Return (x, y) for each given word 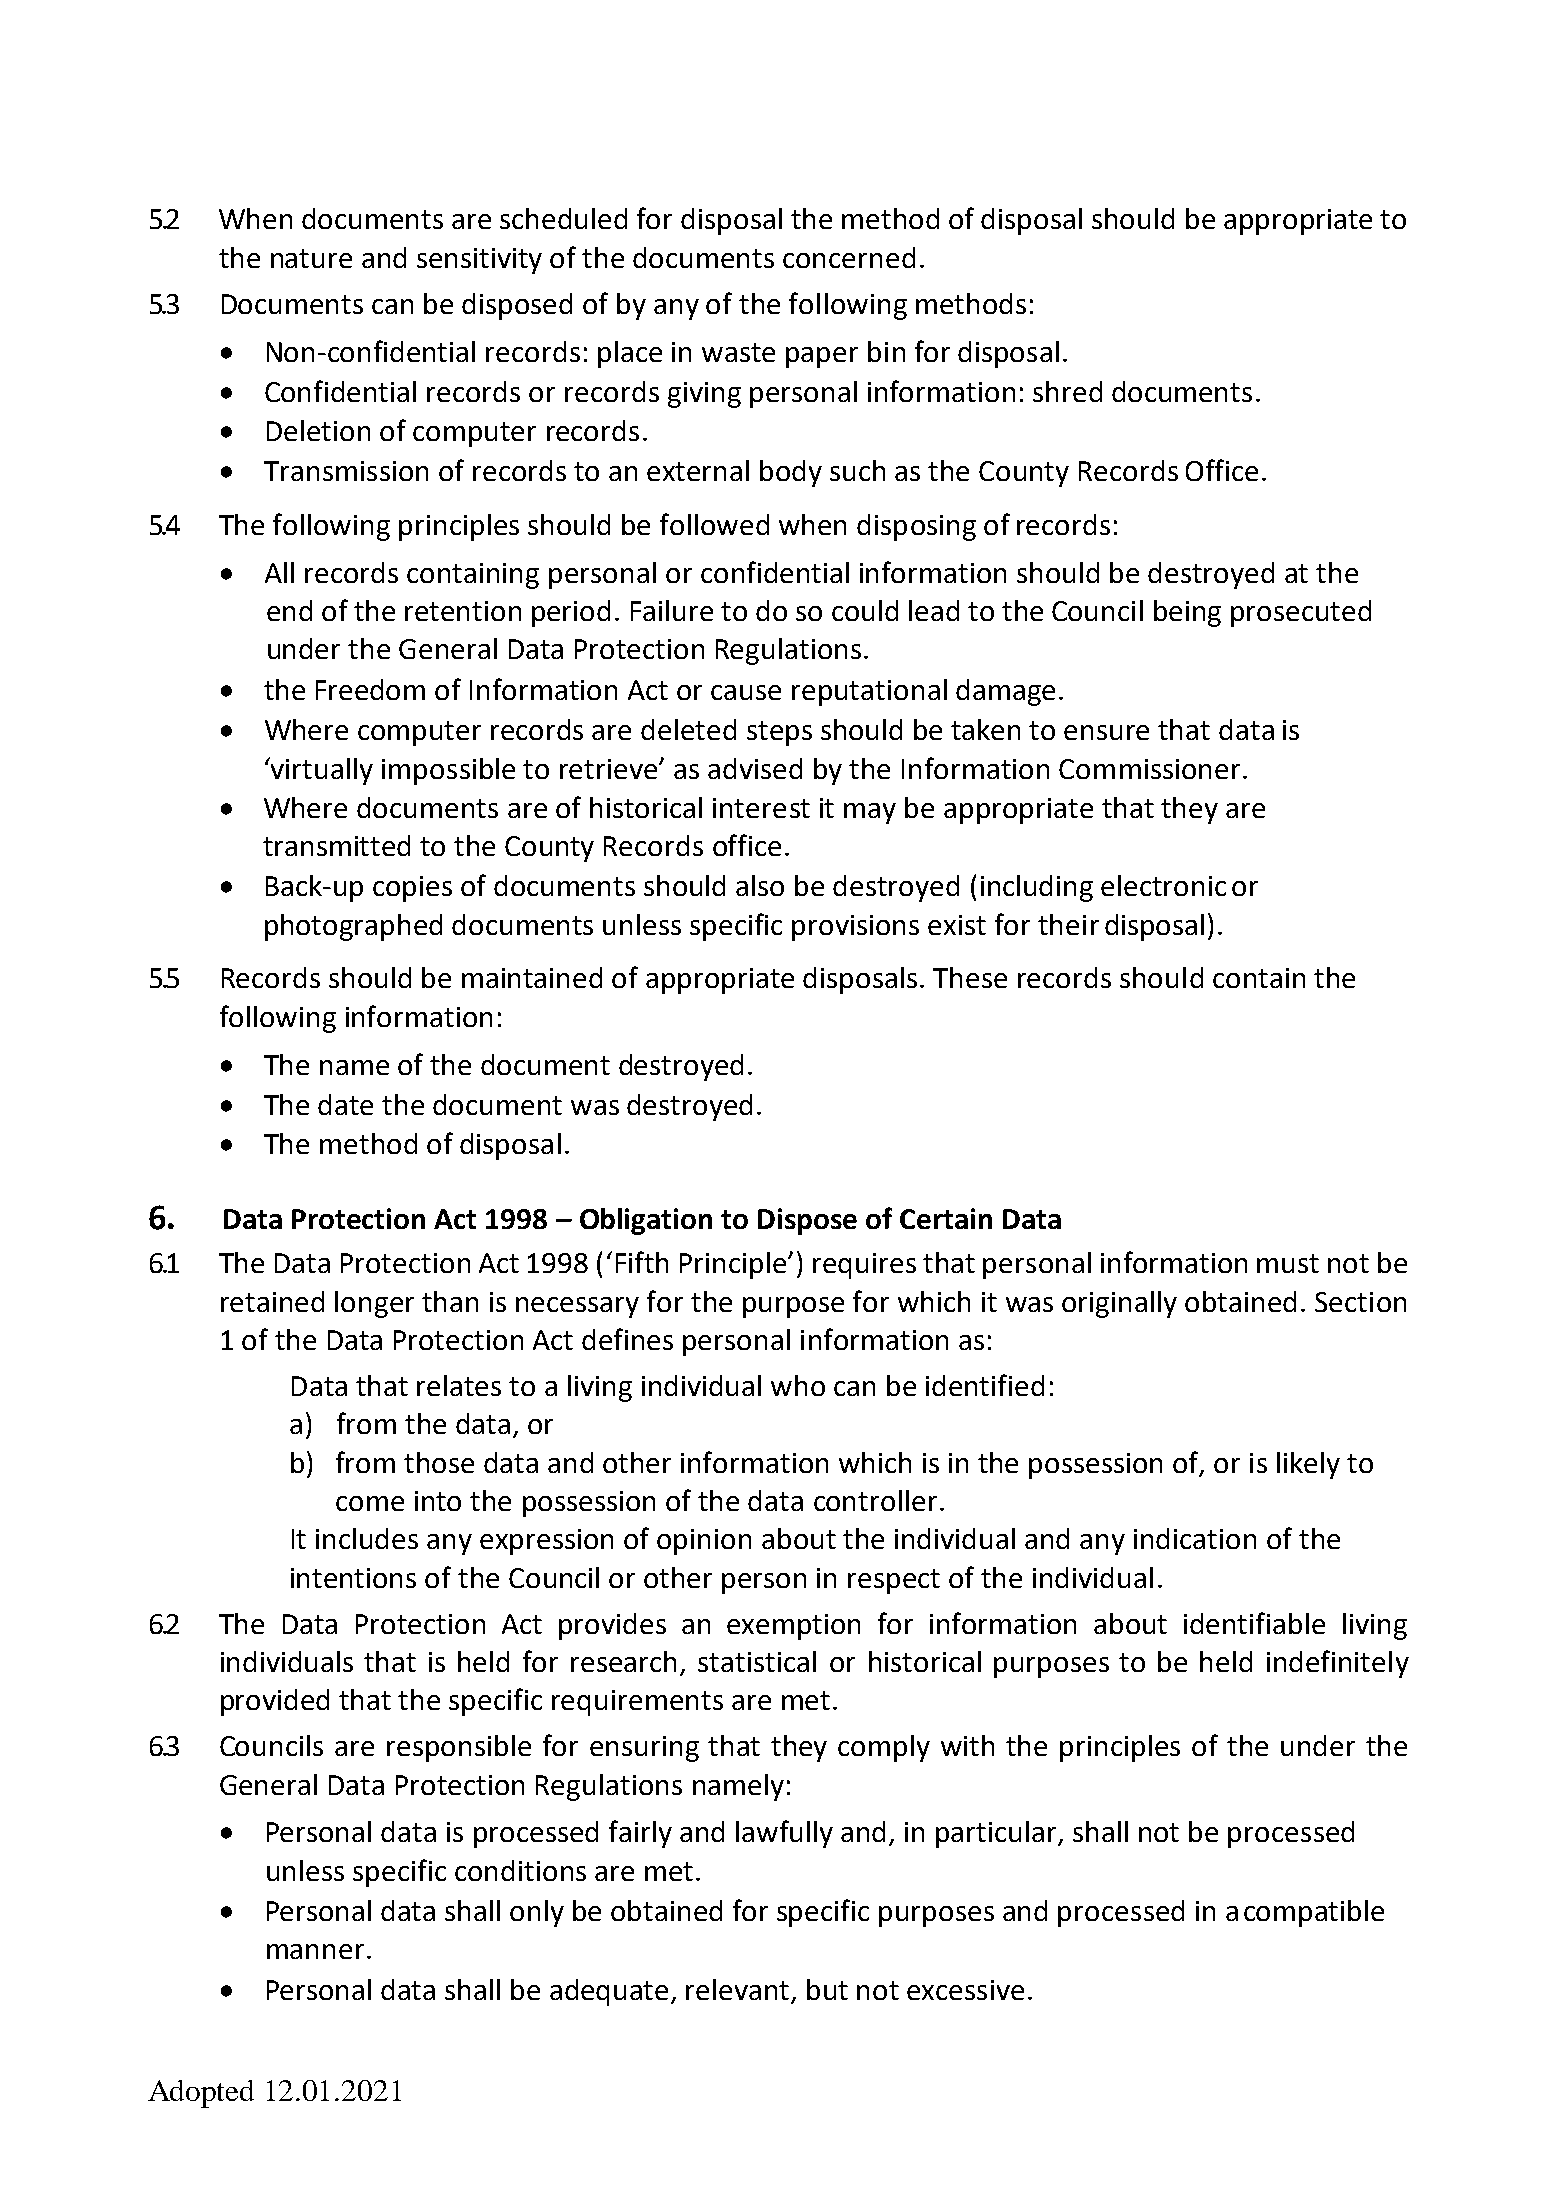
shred (1067, 391)
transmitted (336, 845)
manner (315, 1951)
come (370, 1503)
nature (311, 258)
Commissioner (1149, 769)
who (798, 1385)
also (760, 885)
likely (1308, 1465)
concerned (849, 257)
